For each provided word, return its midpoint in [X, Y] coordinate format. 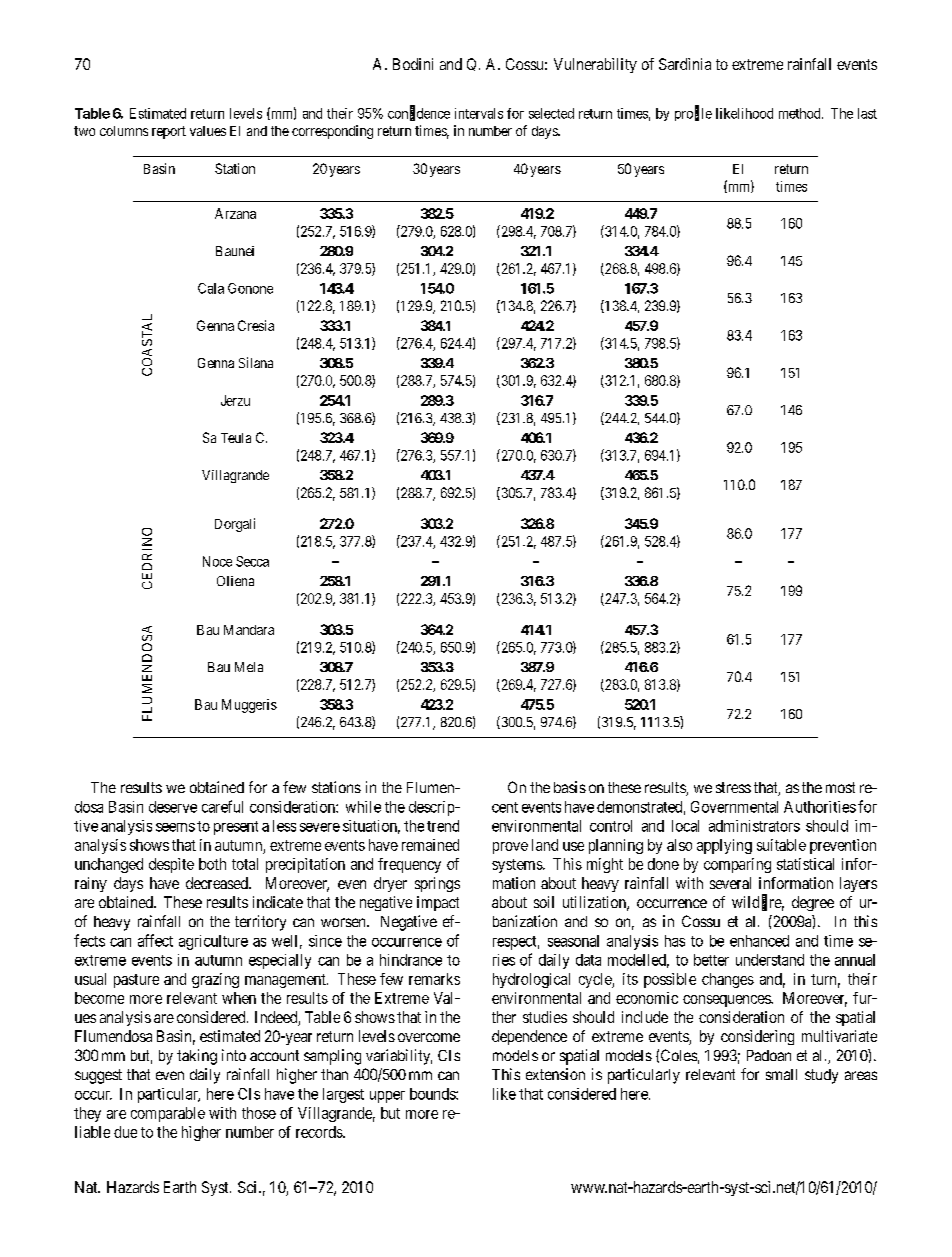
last [867, 113]
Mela [249, 667]
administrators [754, 826]
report [169, 132]
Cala [211, 288]
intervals [479, 113]
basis [570, 787]
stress [733, 787]
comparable [168, 1114]
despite [171, 865]
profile [693, 113]
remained [430, 845]
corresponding [332, 132]
